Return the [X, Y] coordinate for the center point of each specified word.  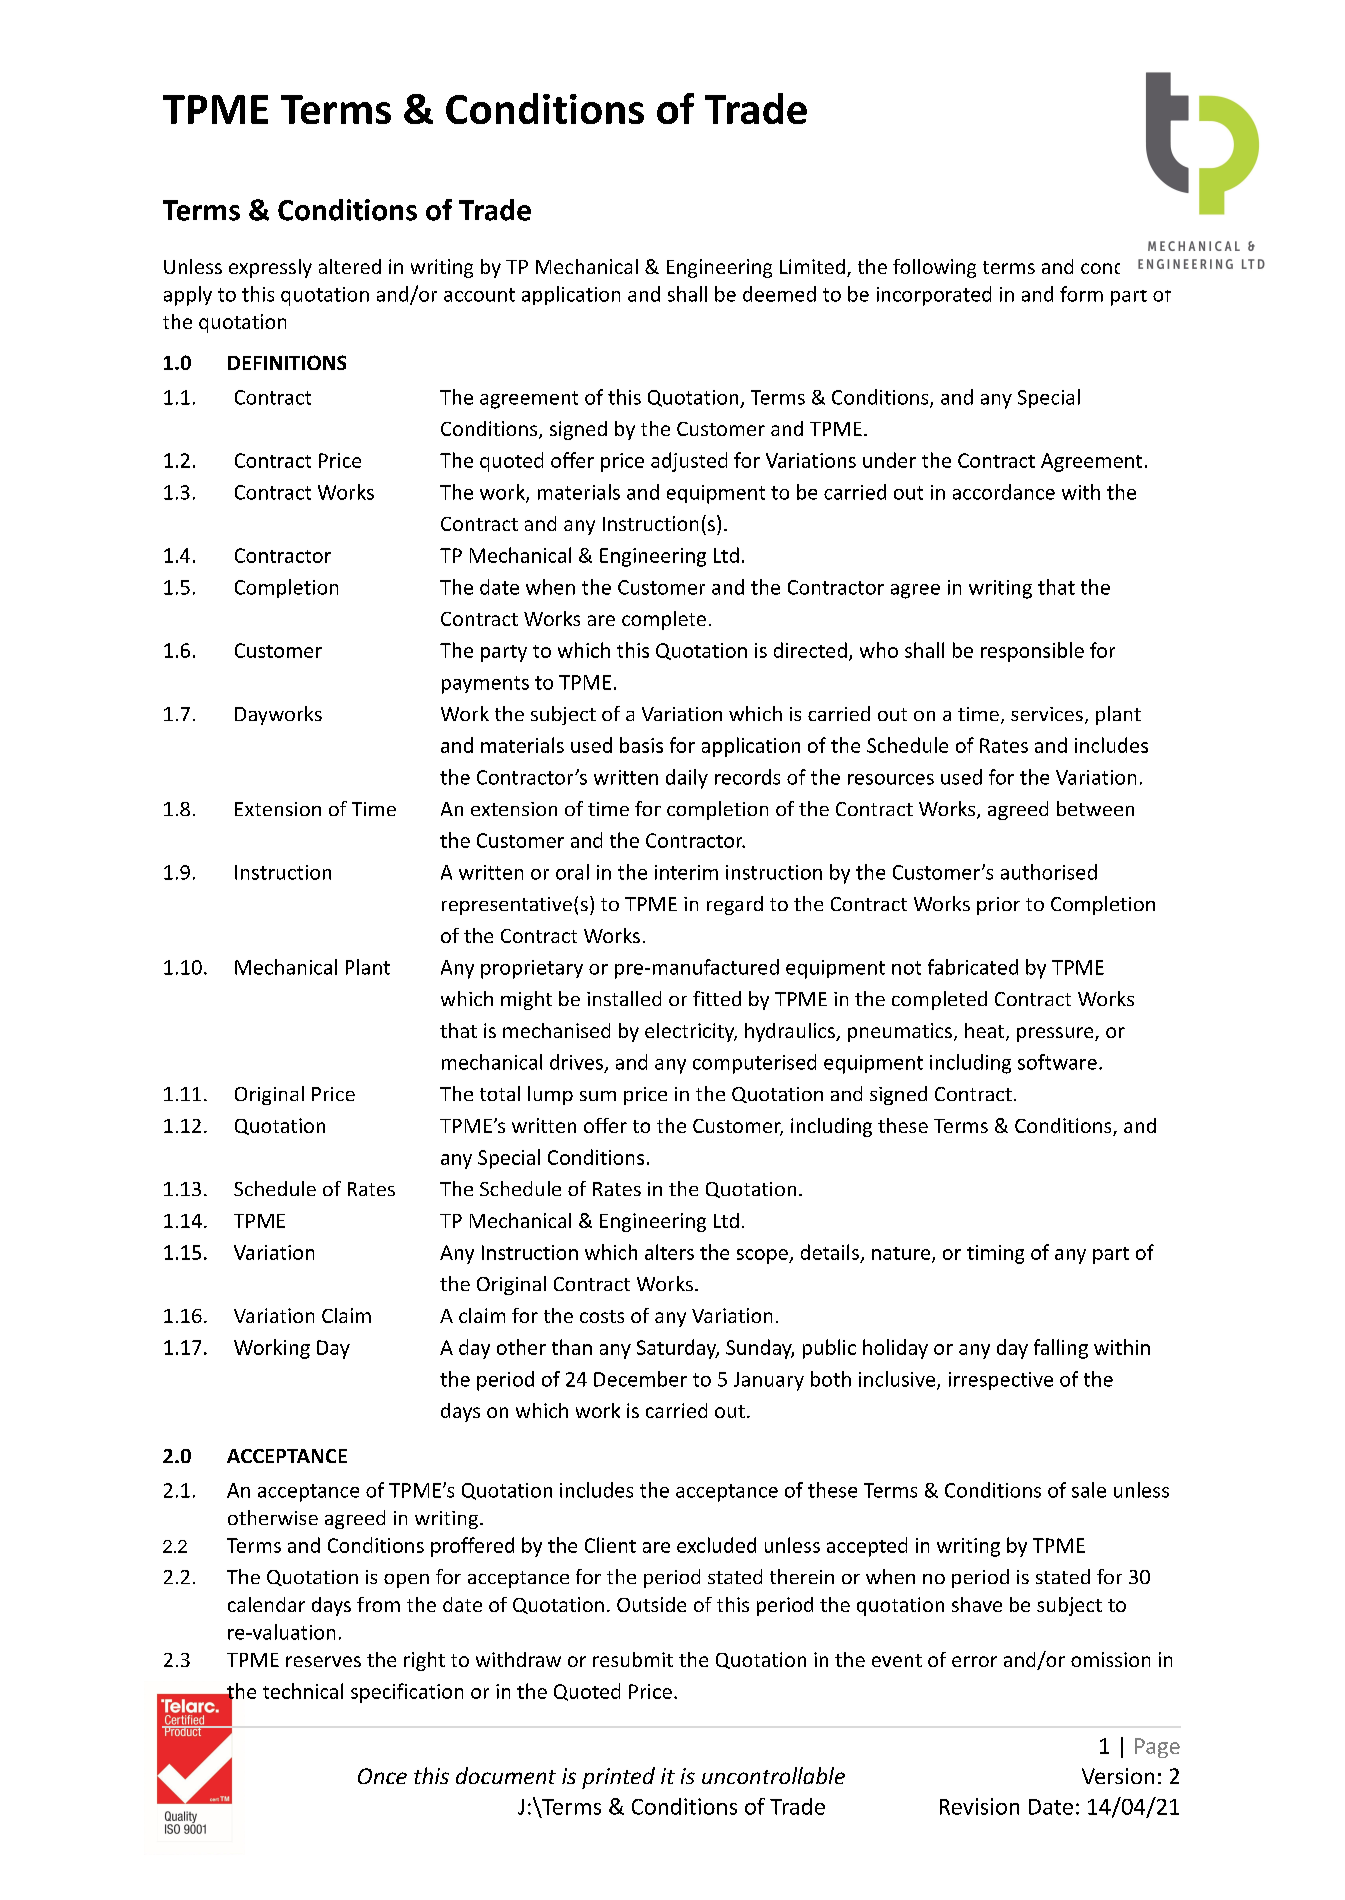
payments [485, 685]
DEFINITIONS [287, 362]
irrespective [1001, 1381]
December [640, 1379]
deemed [779, 294]
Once [382, 1776]
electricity [691, 1032]
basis [641, 745]
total [500, 1093]
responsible [1032, 652]
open [406, 1581]
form [1081, 294]
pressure [1056, 1034]
